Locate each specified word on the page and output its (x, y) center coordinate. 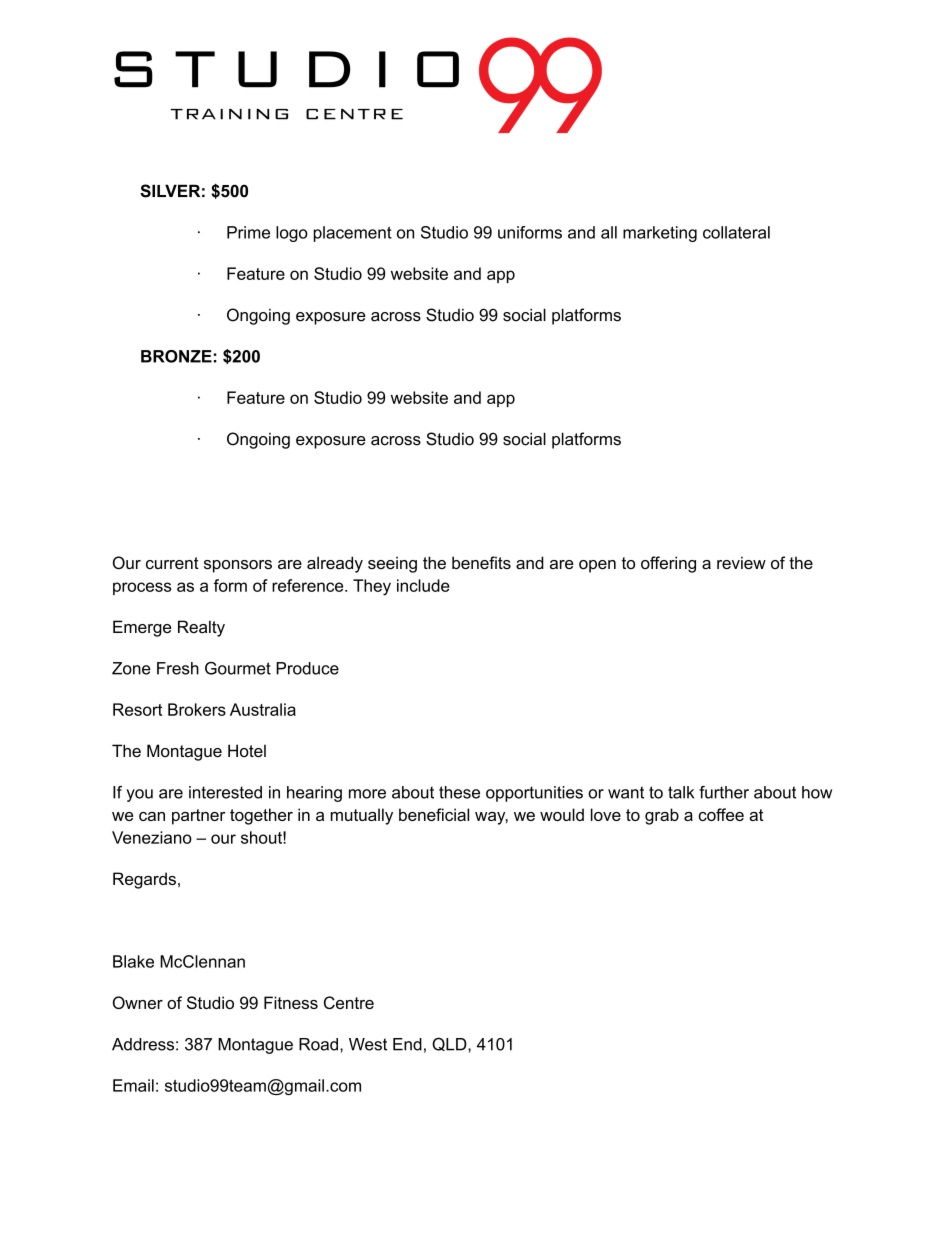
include (423, 585)
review (741, 562)
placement (353, 234)
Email (133, 1085)
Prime (248, 232)
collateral (736, 232)
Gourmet (238, 668)
